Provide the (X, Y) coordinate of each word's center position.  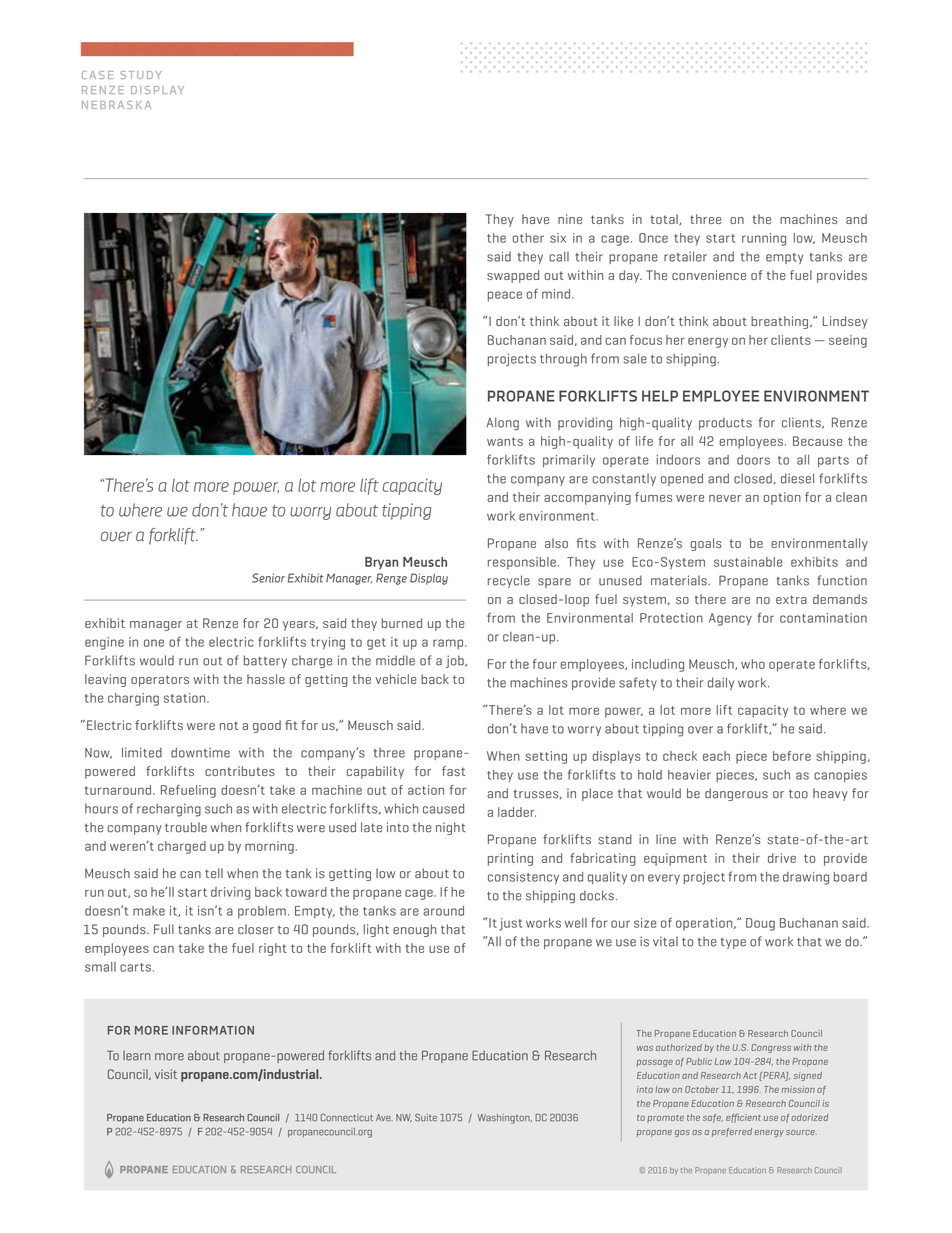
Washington (504, 1119)
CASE (97, 75)
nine (570, 219)
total (665, 219)
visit (166, 1074)
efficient (743, 1118)
